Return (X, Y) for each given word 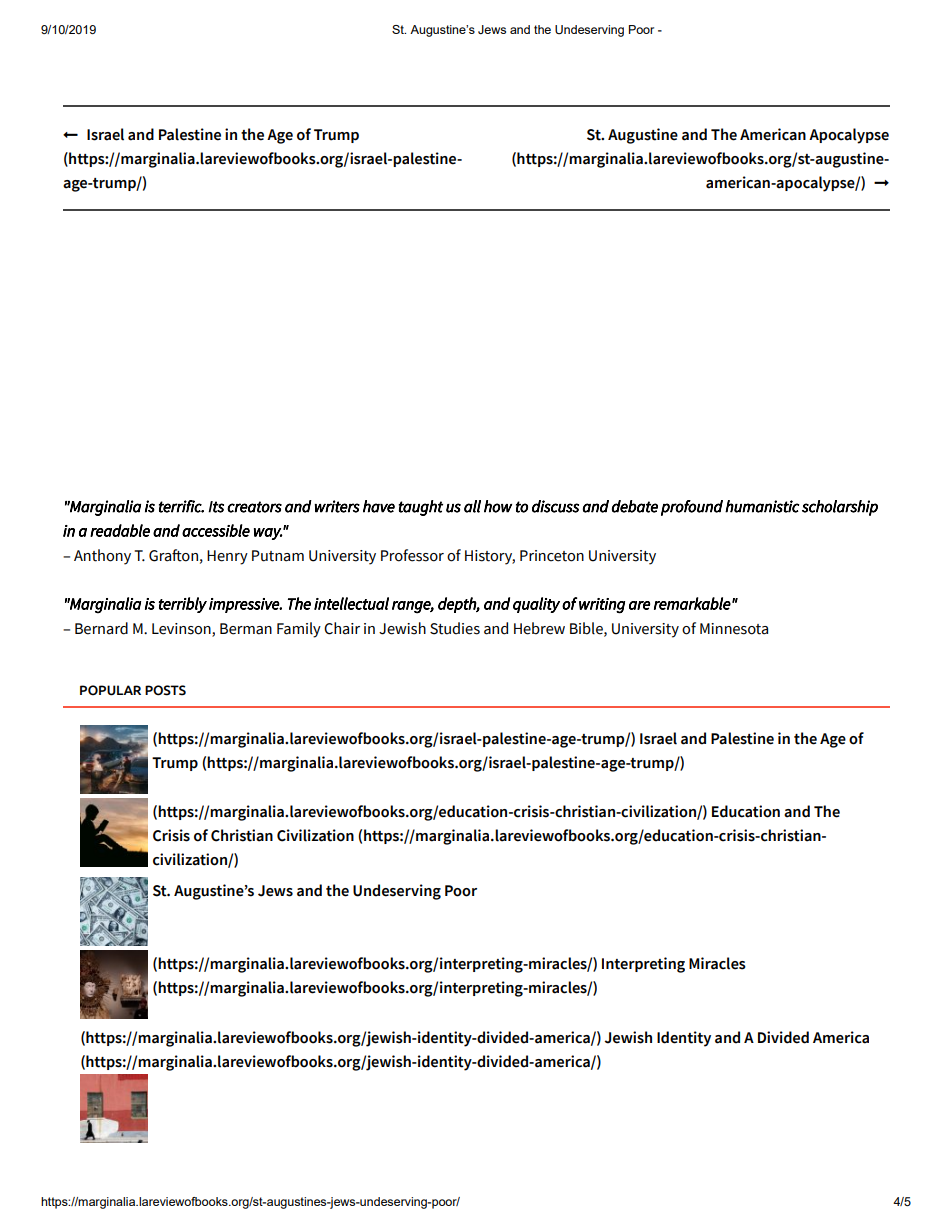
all (472, 506)
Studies (455, 628)
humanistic (762, 506)
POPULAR (110, 690)
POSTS (165, 690)
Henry (227, 557)
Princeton (552, 556)
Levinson (182, 629)
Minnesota (734, 629)
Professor (412, 555)
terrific (181, 506)
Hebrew (539, 628)
